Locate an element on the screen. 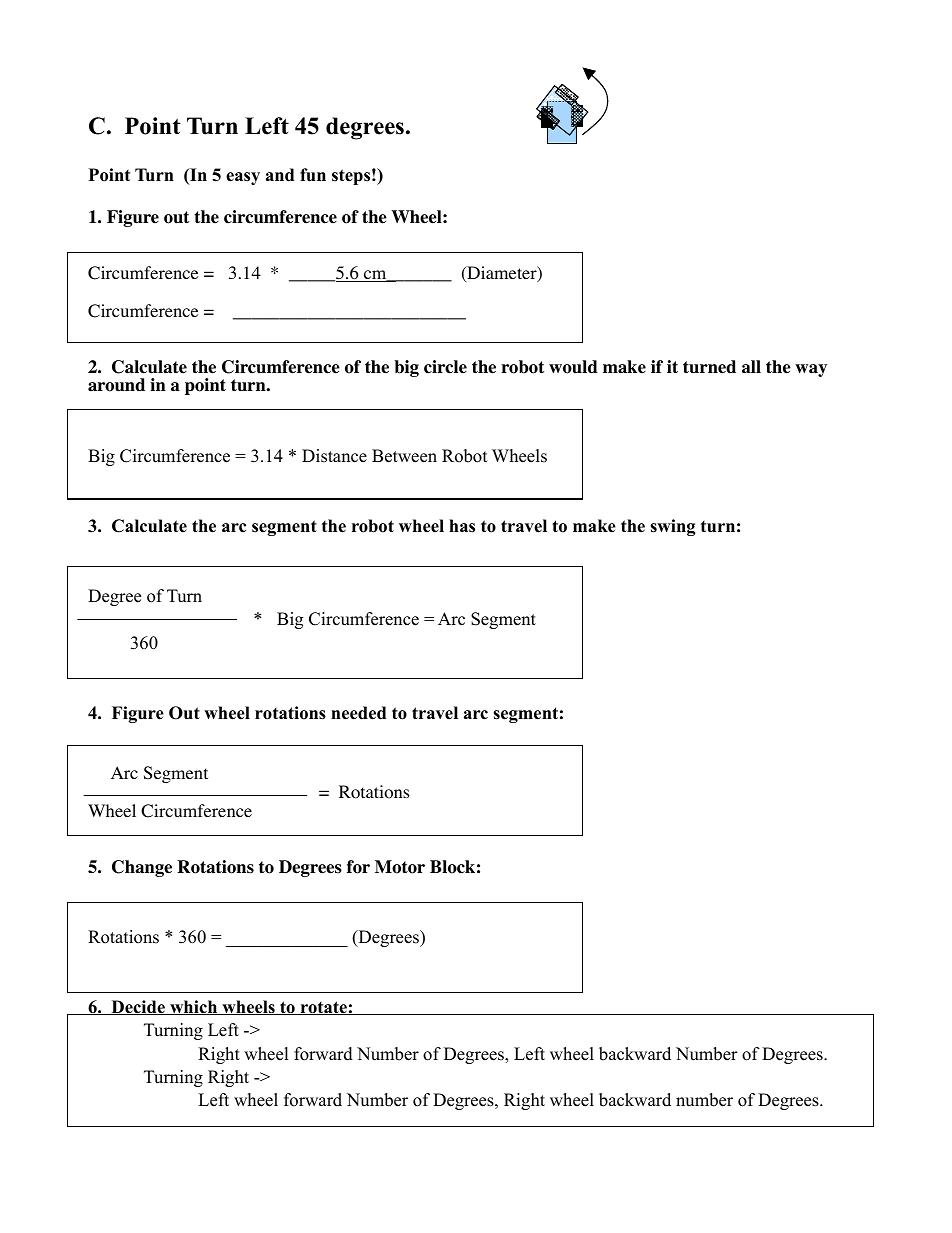 This screenshot has width=952, height=1233. which is located at coordinates (194, 1007).
